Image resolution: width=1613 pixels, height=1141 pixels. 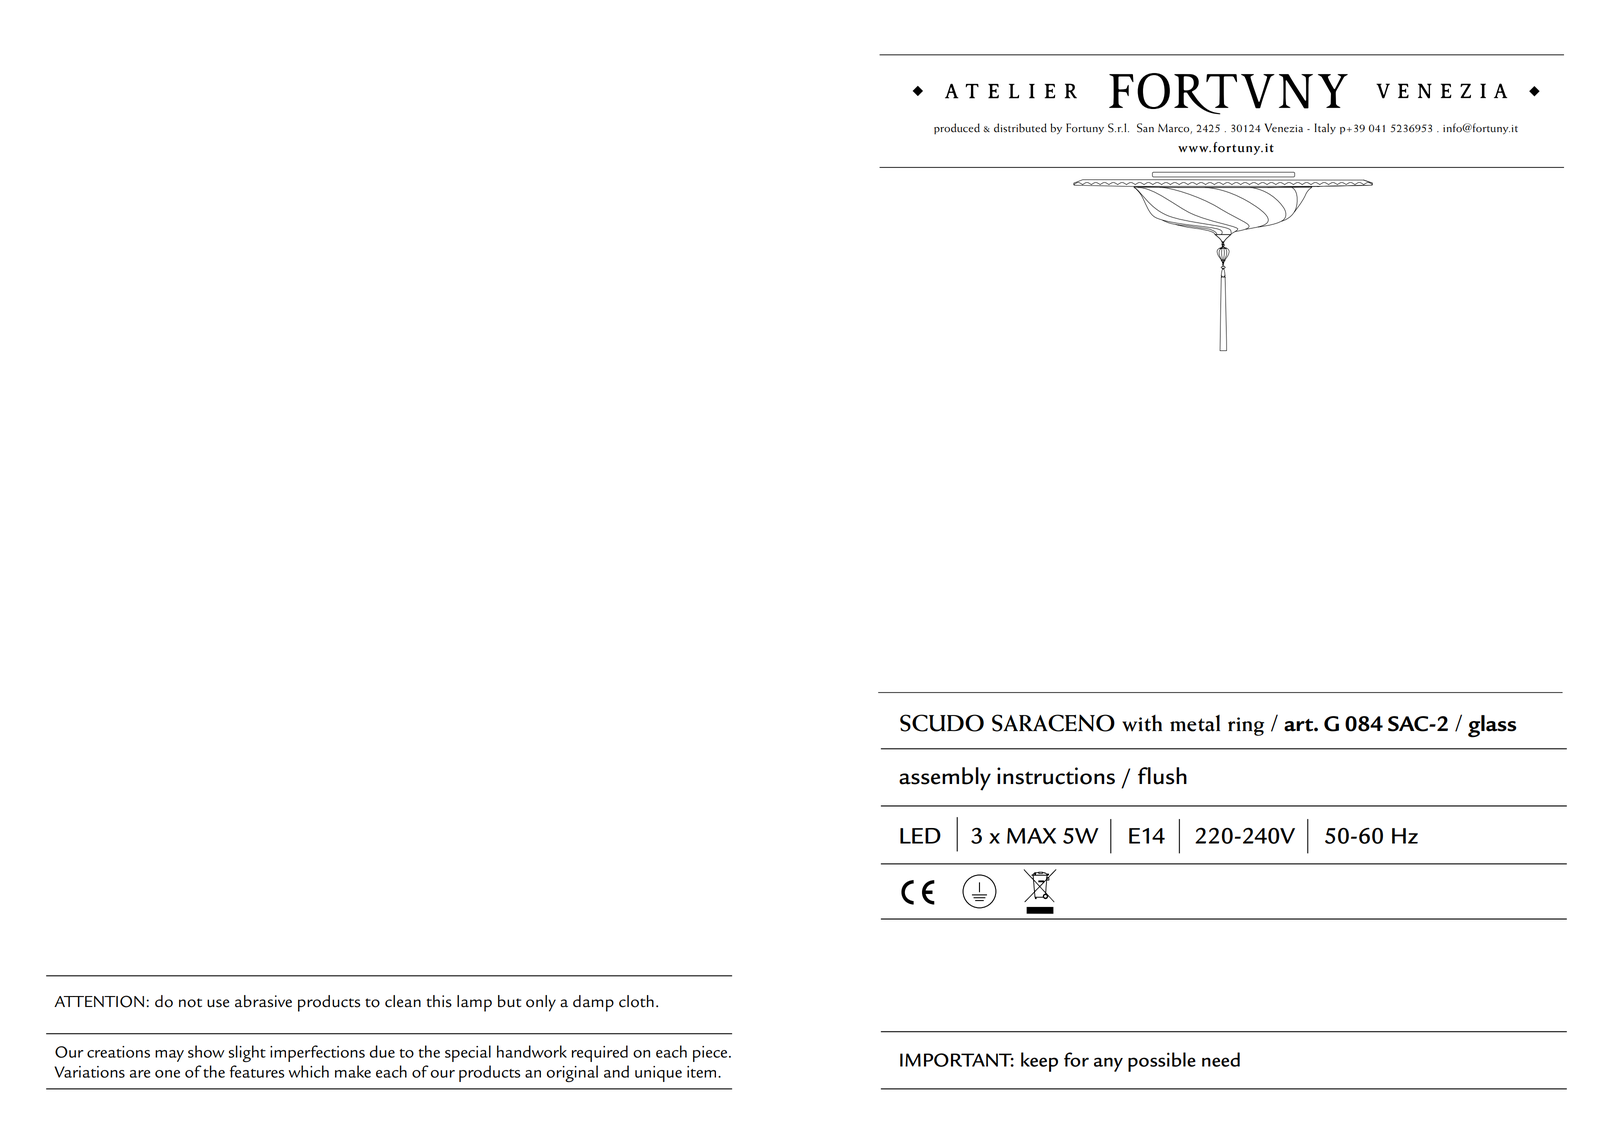 I want to click on piece, so click(x=711, y=1054).
